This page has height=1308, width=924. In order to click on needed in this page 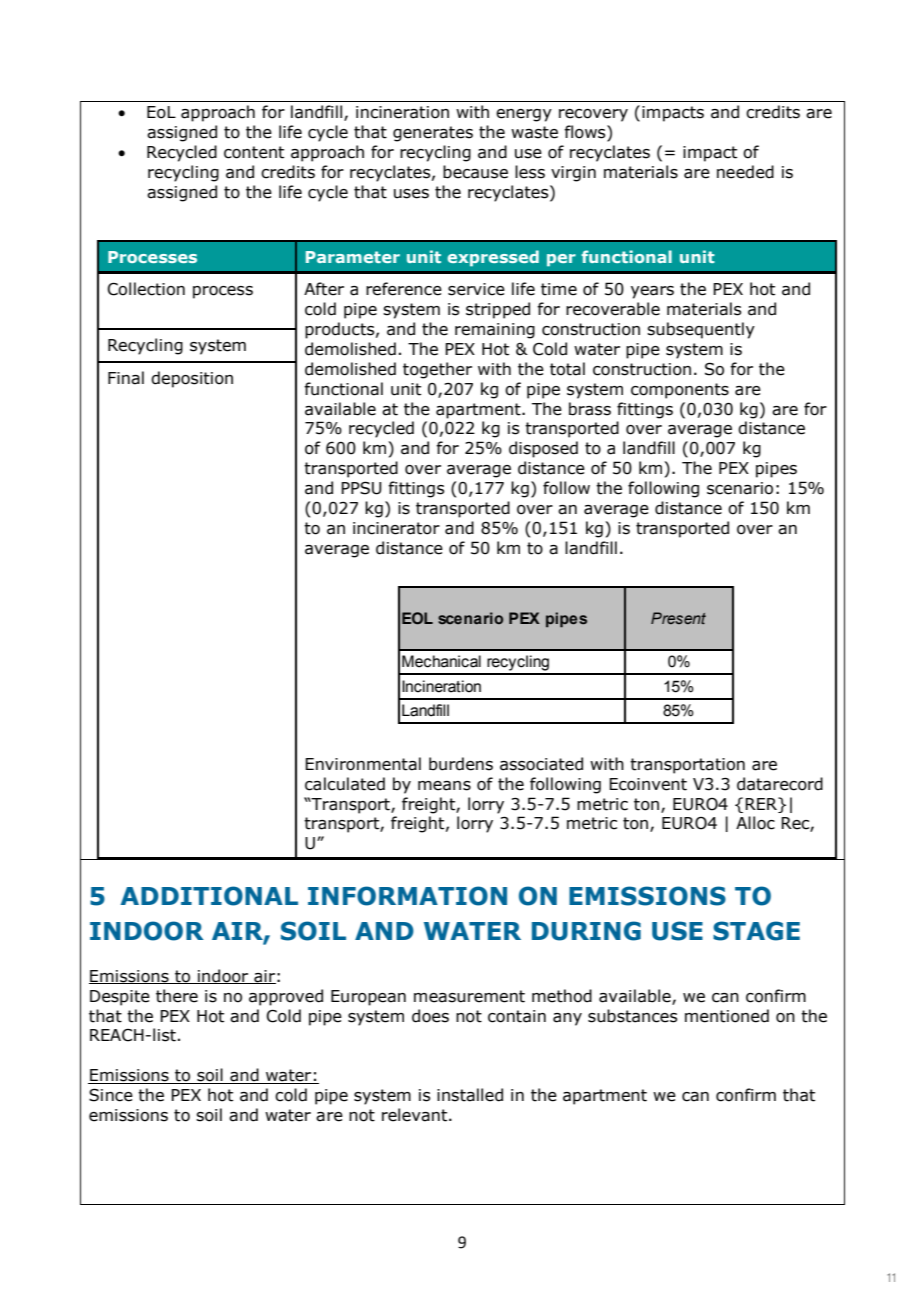, I will do `click(745, 172)`.
